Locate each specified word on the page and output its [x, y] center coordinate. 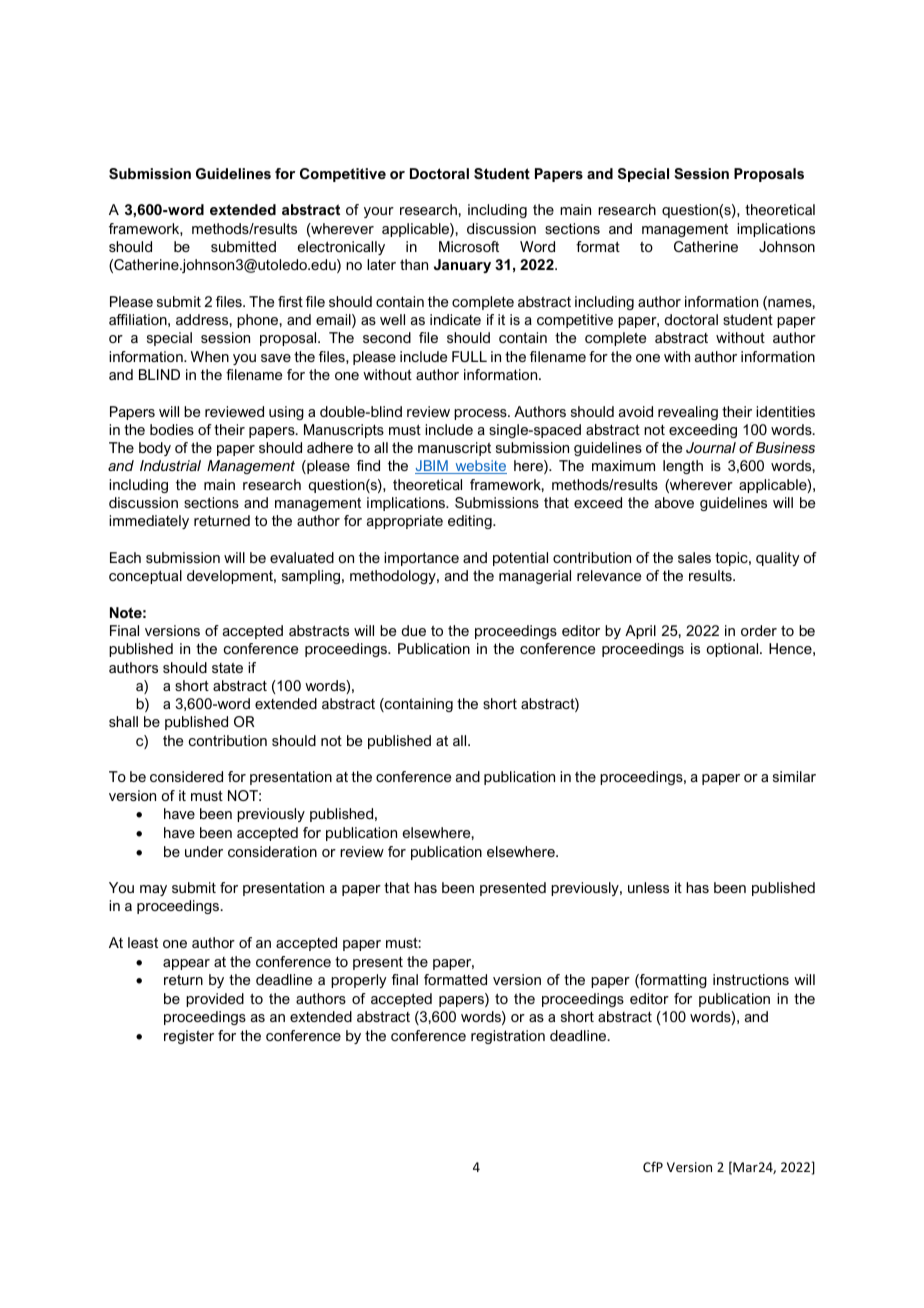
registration [508, 1037]
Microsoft [469, 246]
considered [186, 776]
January [462, 266]
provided [215, 1000]
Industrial [170, 465]
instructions [751, 979]
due [414, 630]
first [290, 301]
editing [471, 522]
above [674, 502]
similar [794, 776]
